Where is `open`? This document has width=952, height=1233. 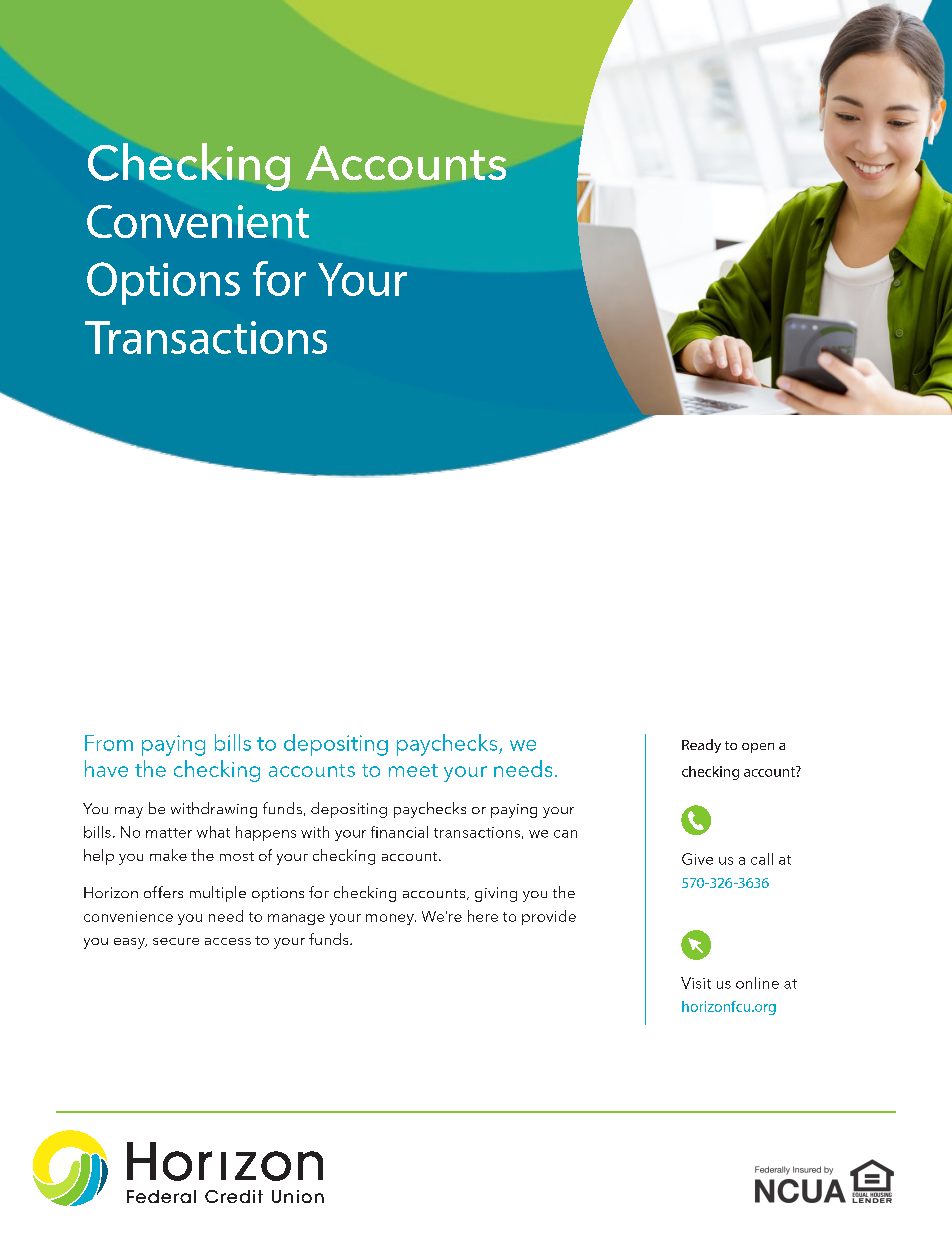
open is located at coordinates (758, 748).
